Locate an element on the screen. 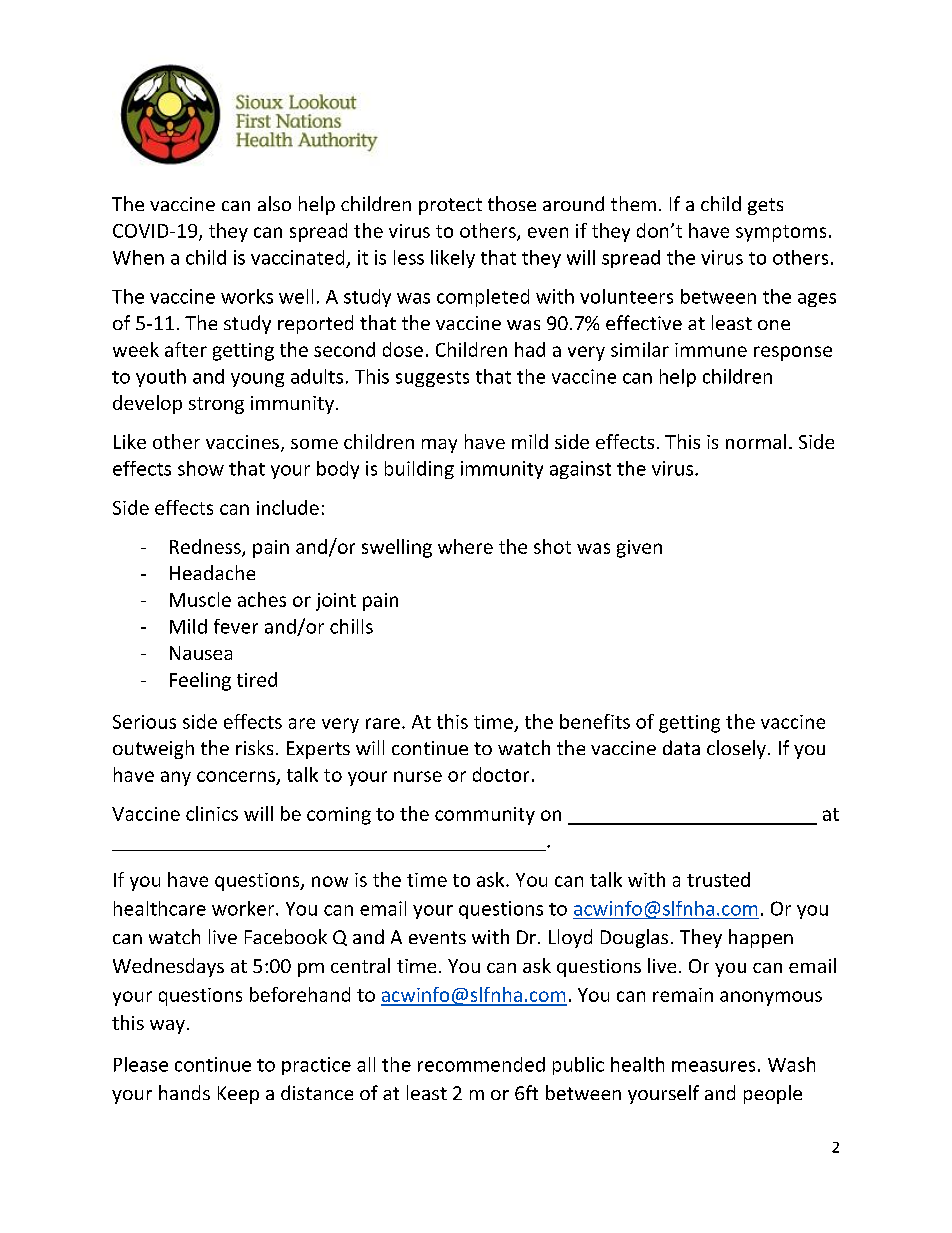  Redness is located at coordinates (206, 547).
